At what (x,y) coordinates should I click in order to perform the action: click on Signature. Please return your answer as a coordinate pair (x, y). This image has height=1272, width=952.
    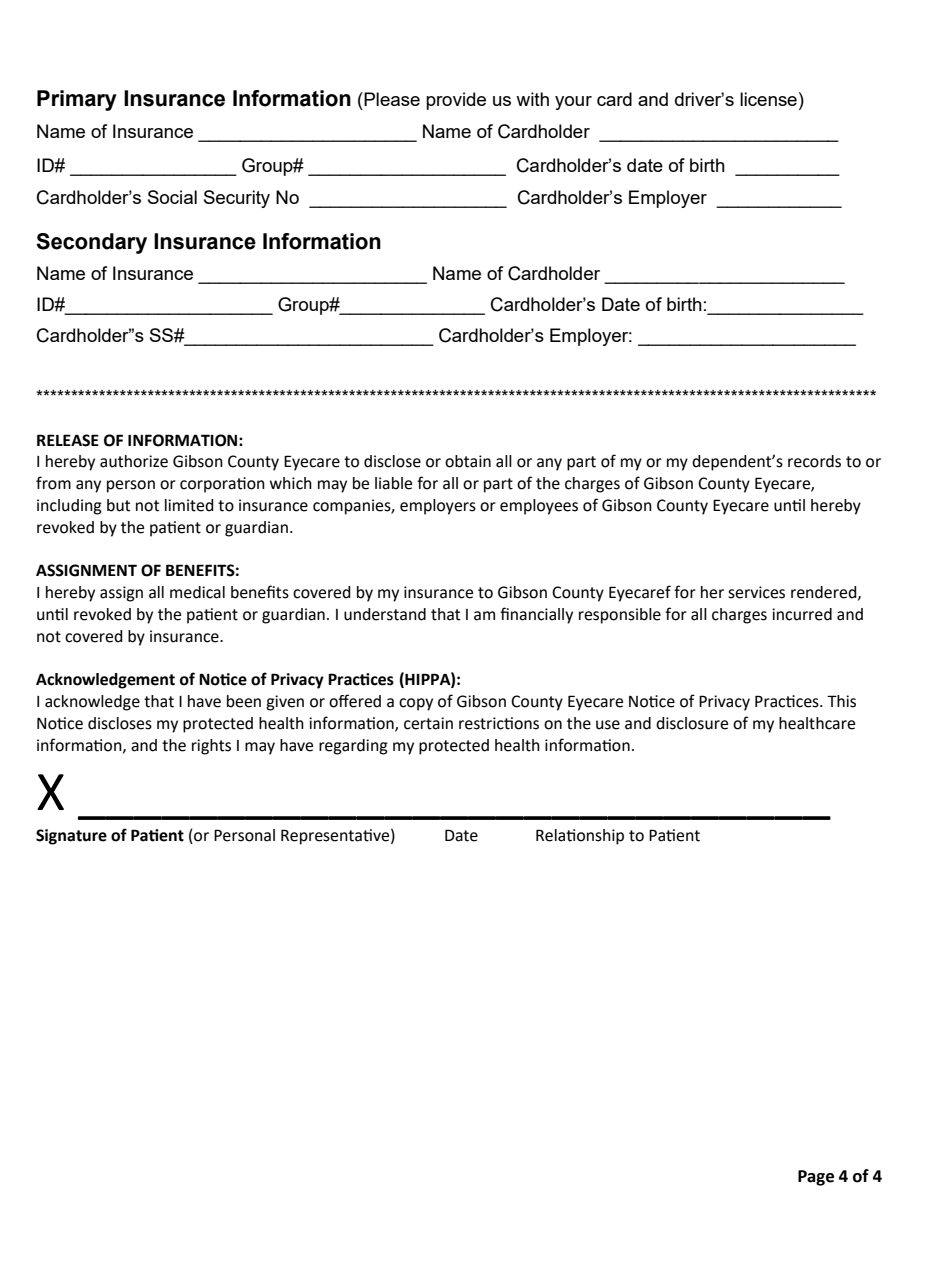
    Looking at the image, I should click on (71, 837).
